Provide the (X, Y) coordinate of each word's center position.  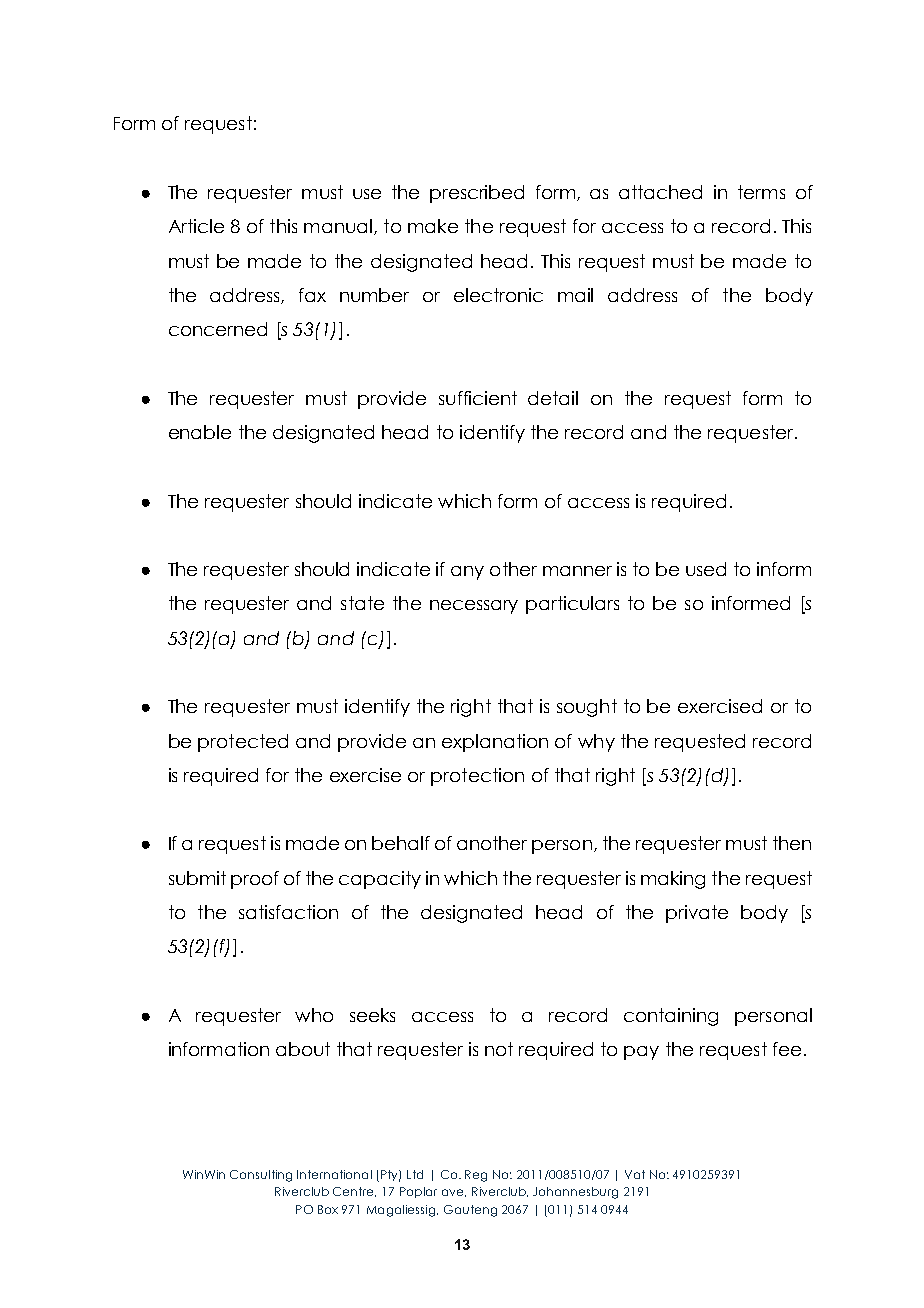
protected (243, 743)
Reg (476, 1176)
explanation (495, 743)
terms (761, 192)
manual (338, 226)
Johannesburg (575, 1193)
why (596, 743)
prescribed (477, 194)
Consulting (261, 1176)
